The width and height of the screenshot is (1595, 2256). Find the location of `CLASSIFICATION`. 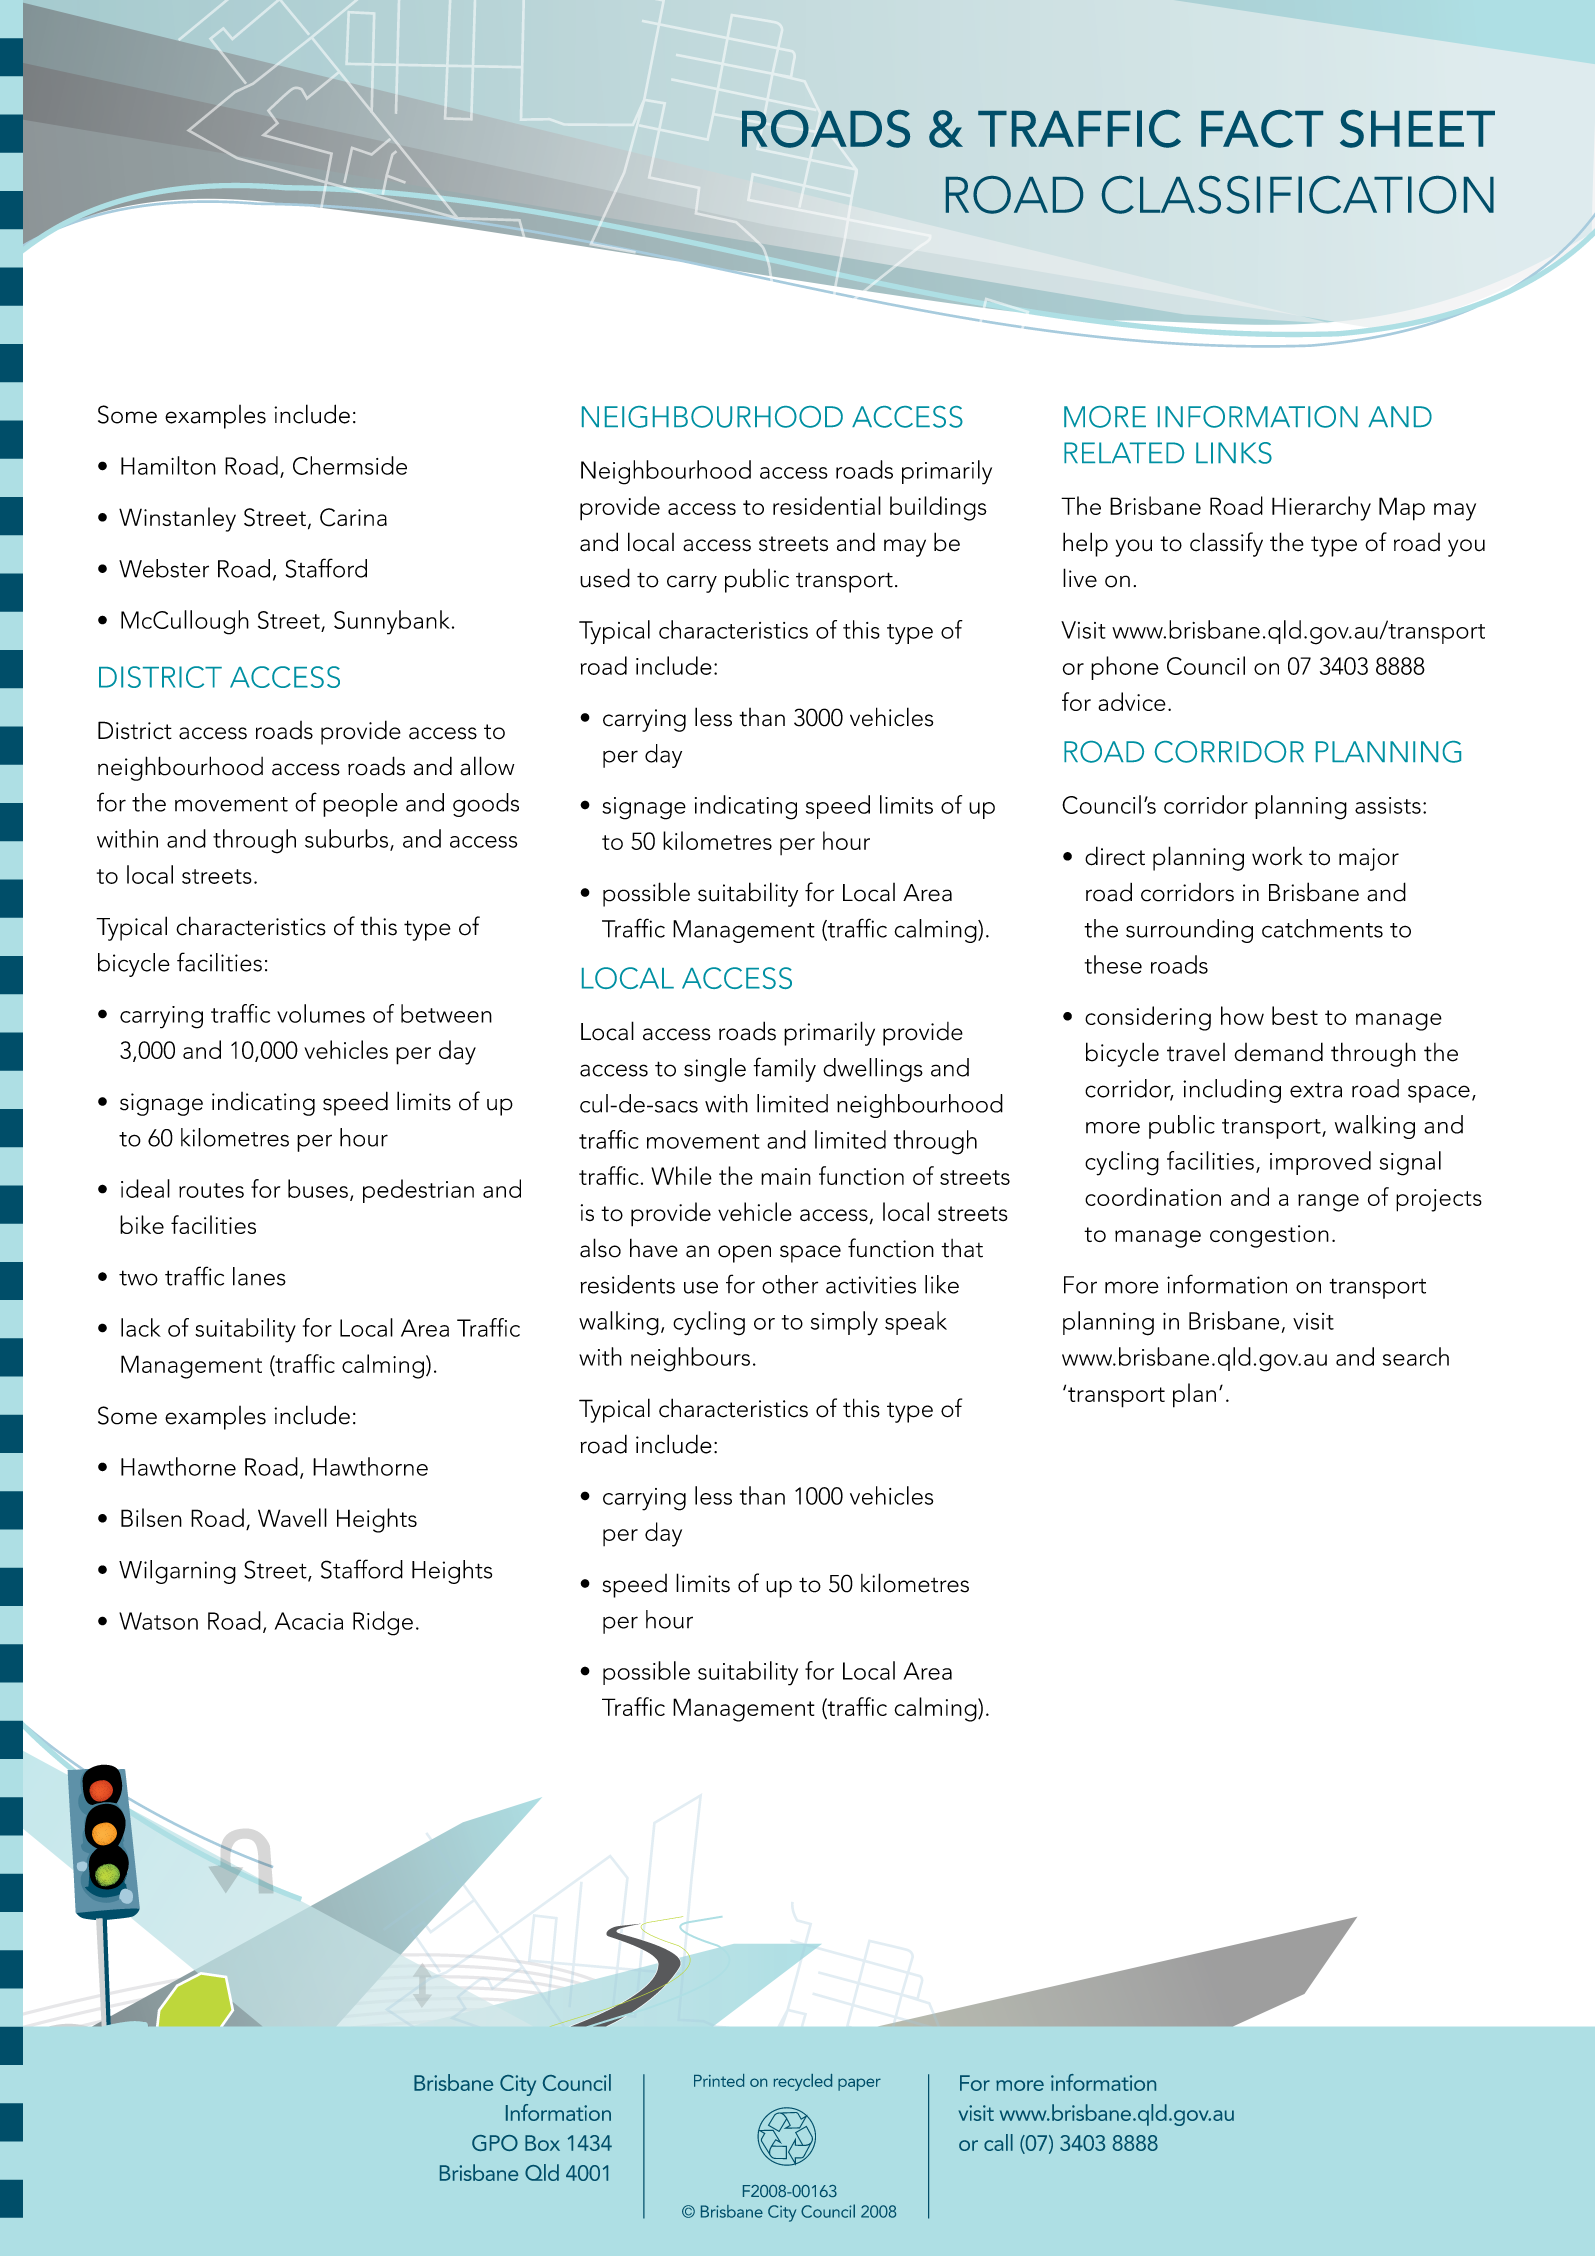

CLASSIFICATION is located at coordinates (1298, 195).
